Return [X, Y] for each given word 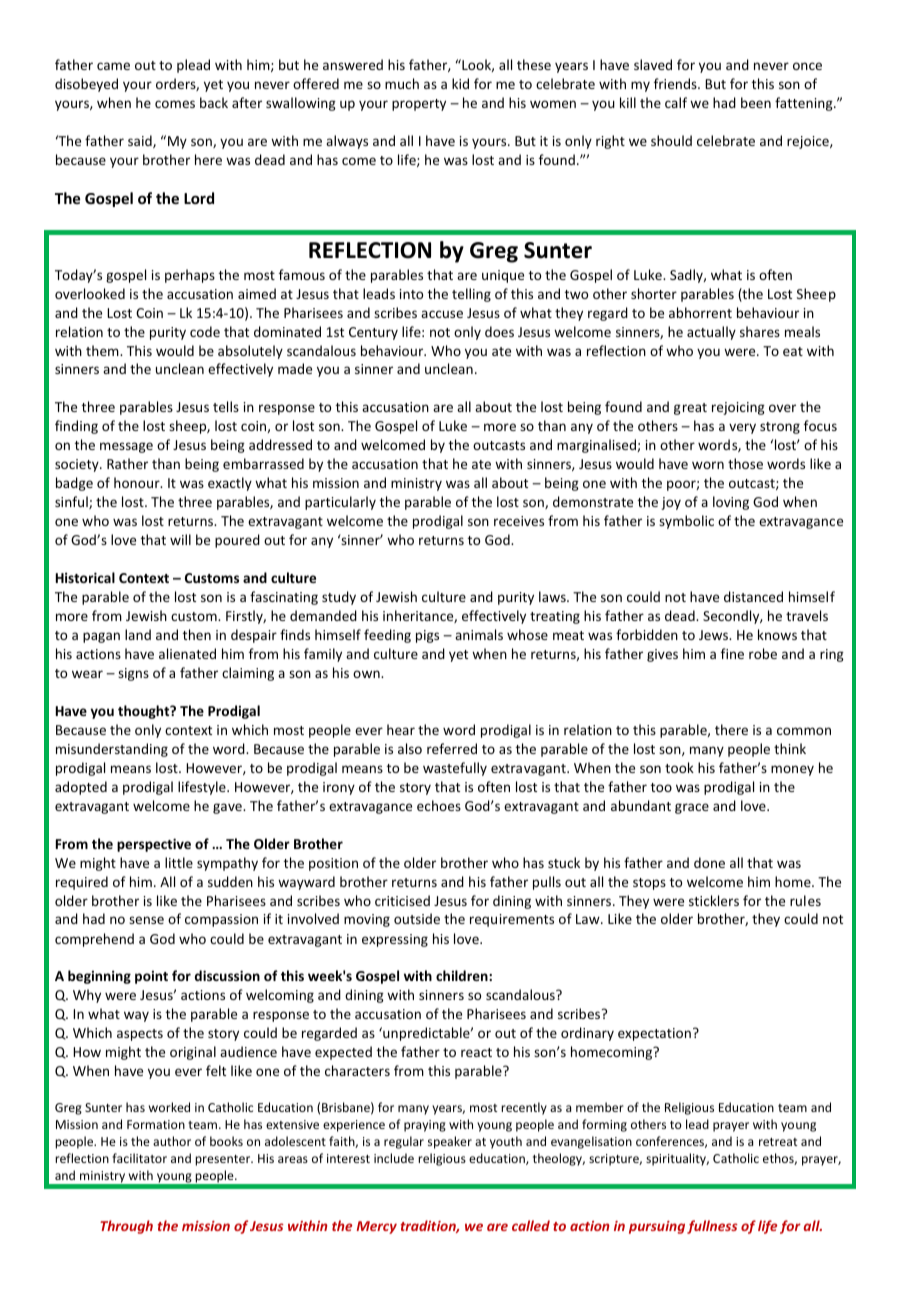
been [756, 102]
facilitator [139, 1158]
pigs [427, 636]
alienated [187, 653]
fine [732, 653]
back [214, 102]
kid [460, 83]
